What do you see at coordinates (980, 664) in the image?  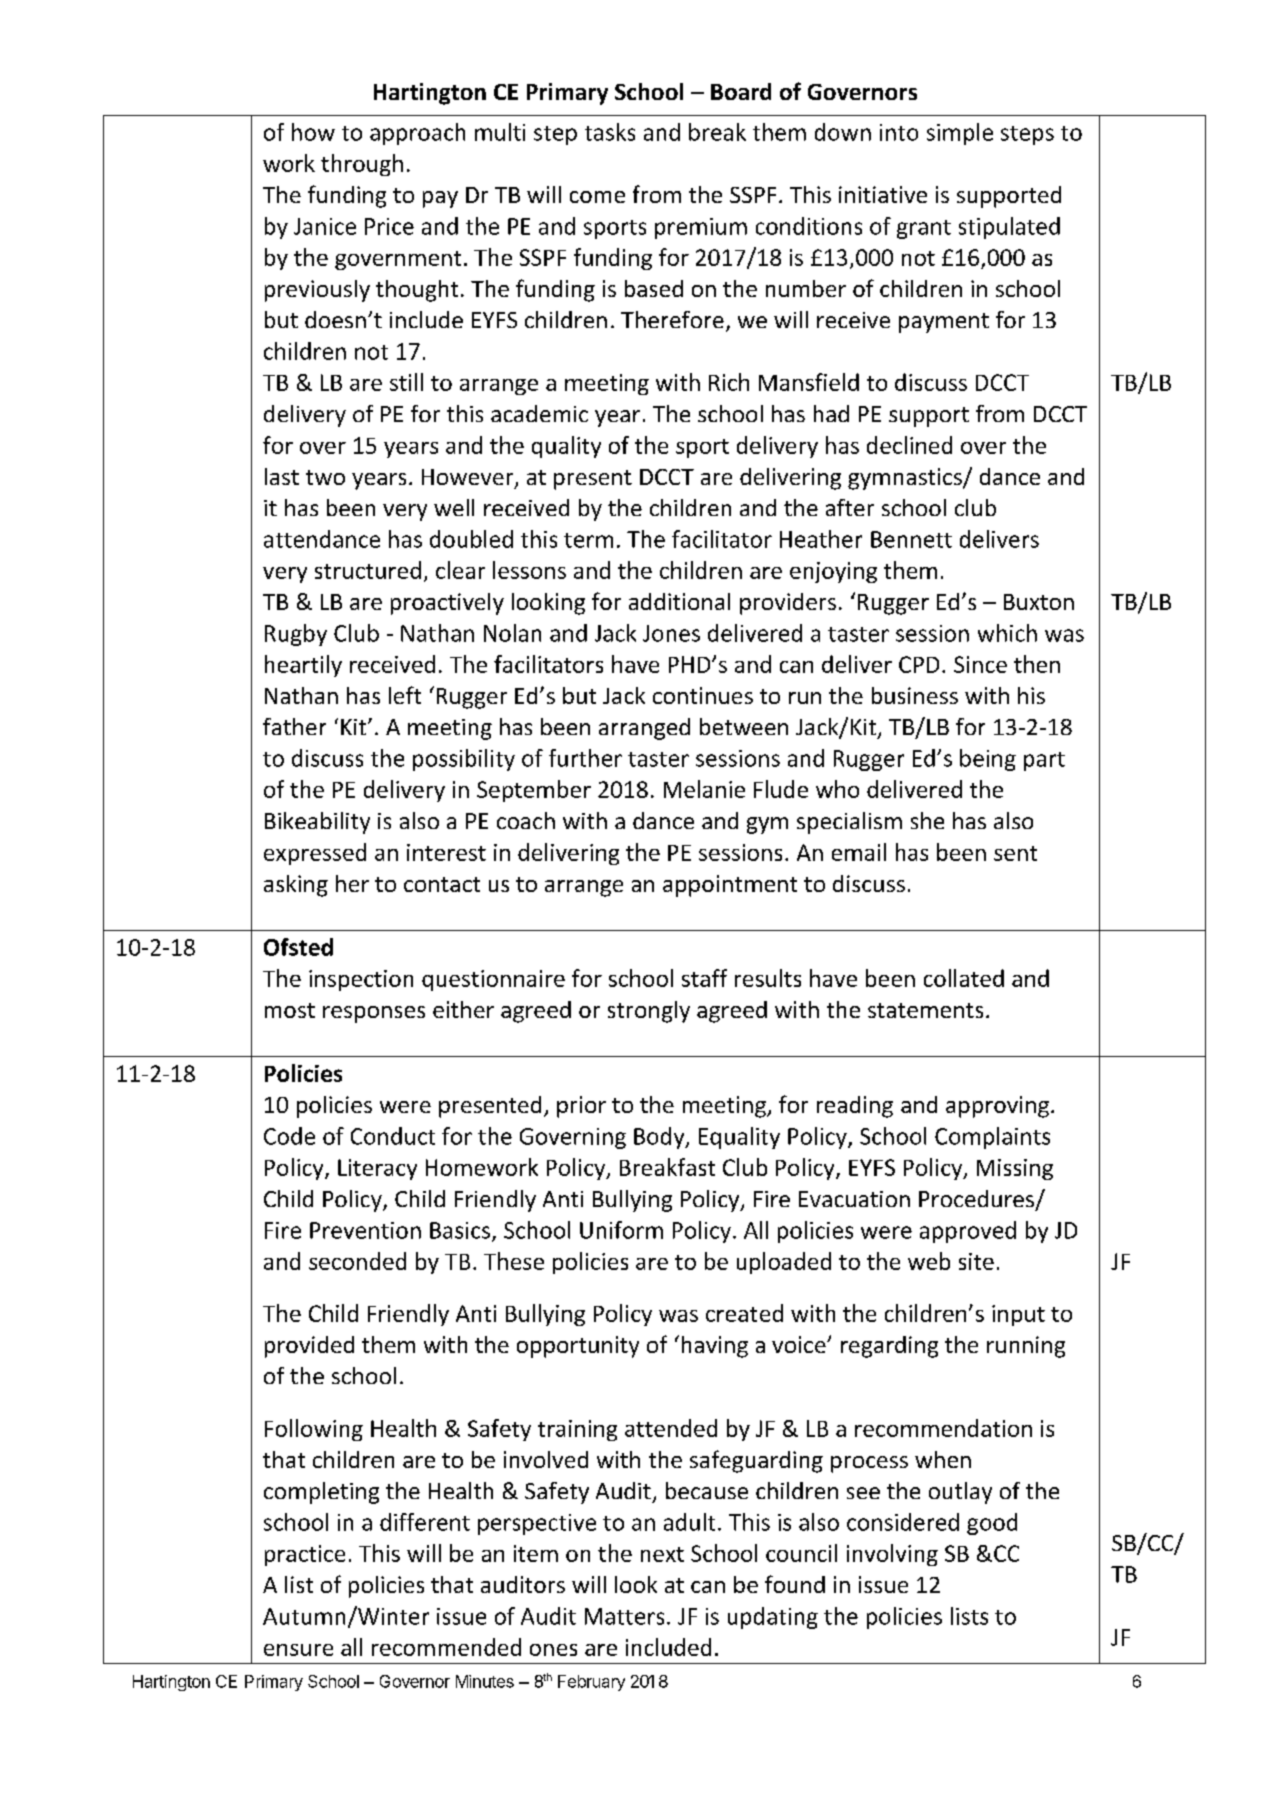 I see `Since` at bounding box center [980, 664].
